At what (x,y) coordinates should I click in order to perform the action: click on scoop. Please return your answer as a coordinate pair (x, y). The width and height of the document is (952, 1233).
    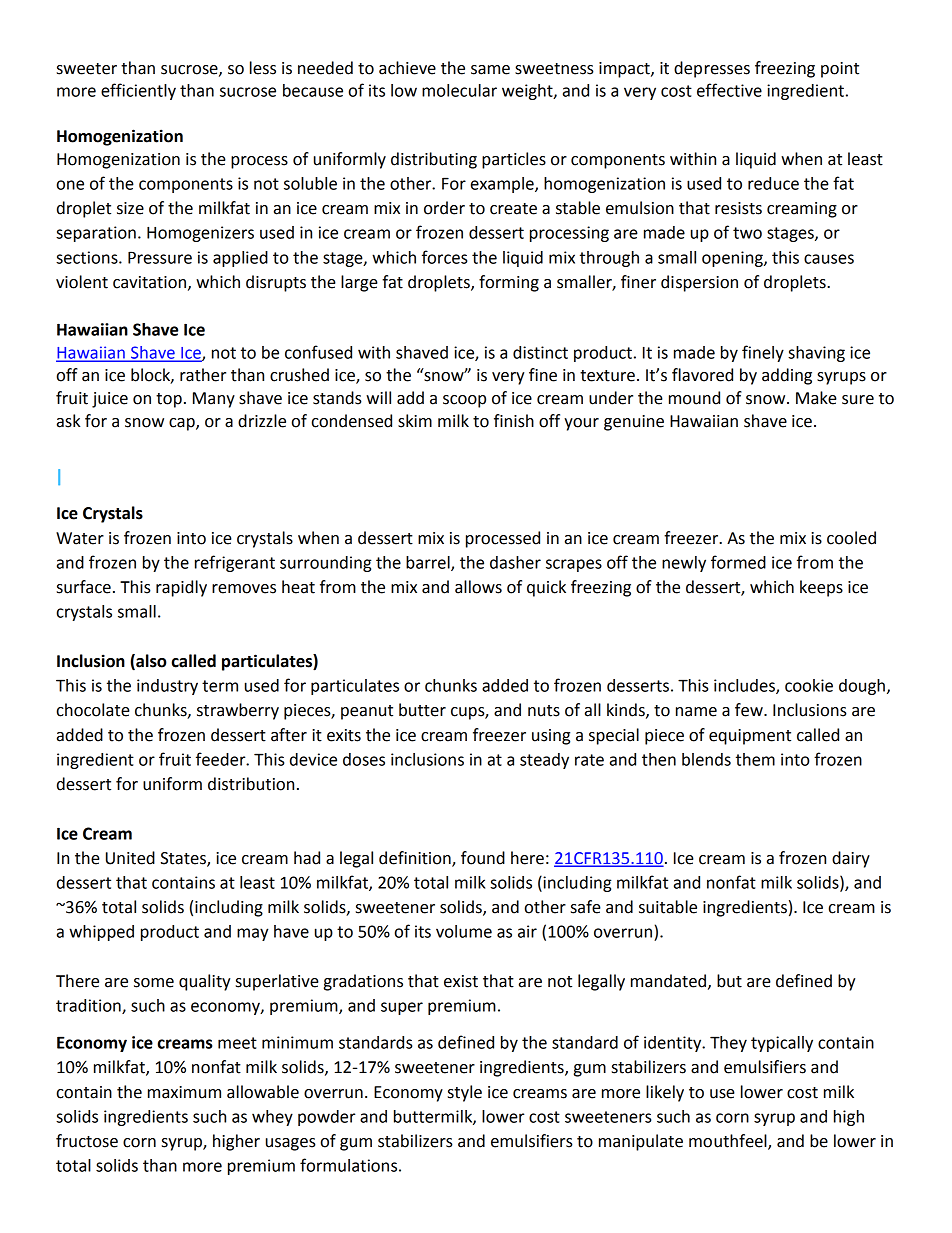
    Looking at the image, I should click on (464, 401).
